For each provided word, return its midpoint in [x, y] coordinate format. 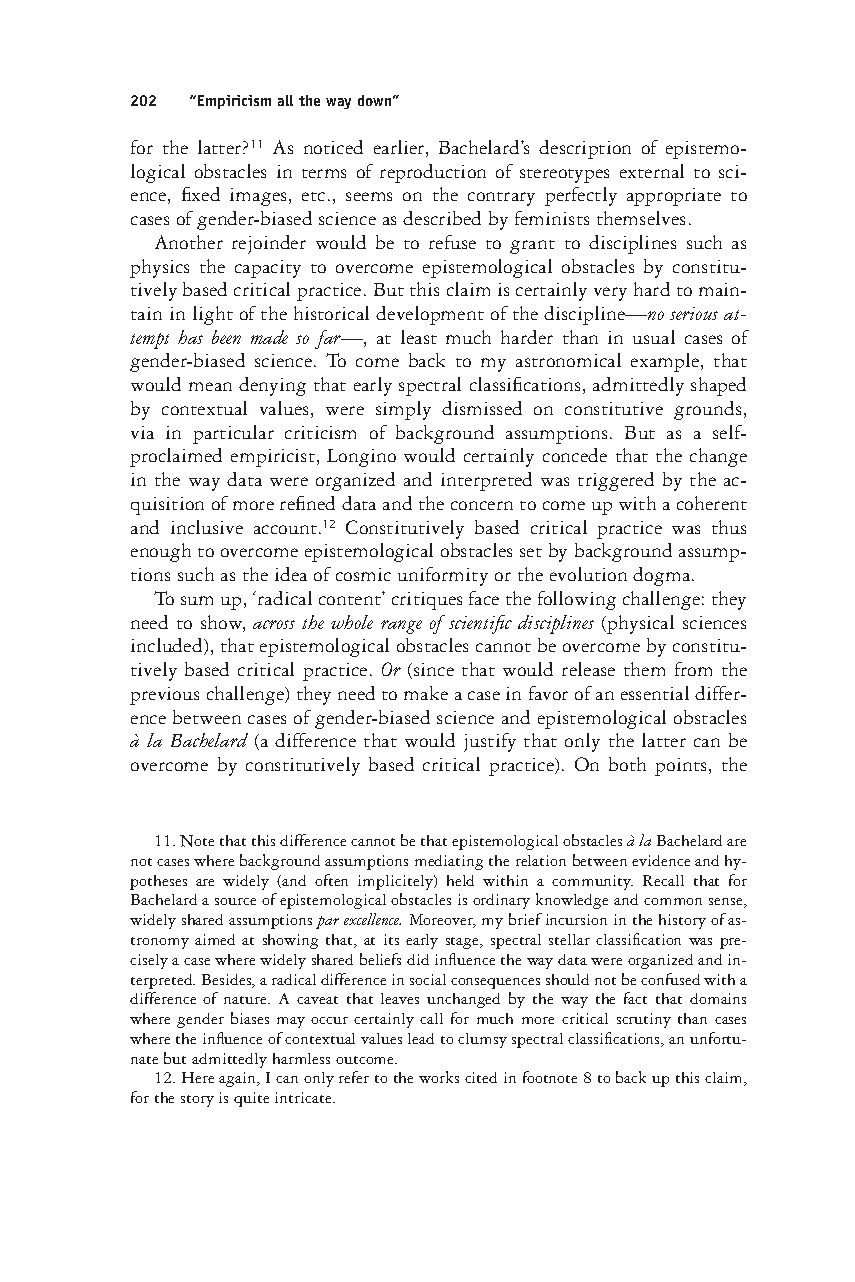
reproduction [433, 173]
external [652, 171]
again [239, 1079]
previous [164, 696]
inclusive [207, 527]
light [213, 315]
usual [654, 337]
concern [482, 505]
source [235, 901]
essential [655, 693]
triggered [616, 481]
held [460, 880]
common [673, 901]
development [430, 315]
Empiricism [234, 102]
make [426, 693]
